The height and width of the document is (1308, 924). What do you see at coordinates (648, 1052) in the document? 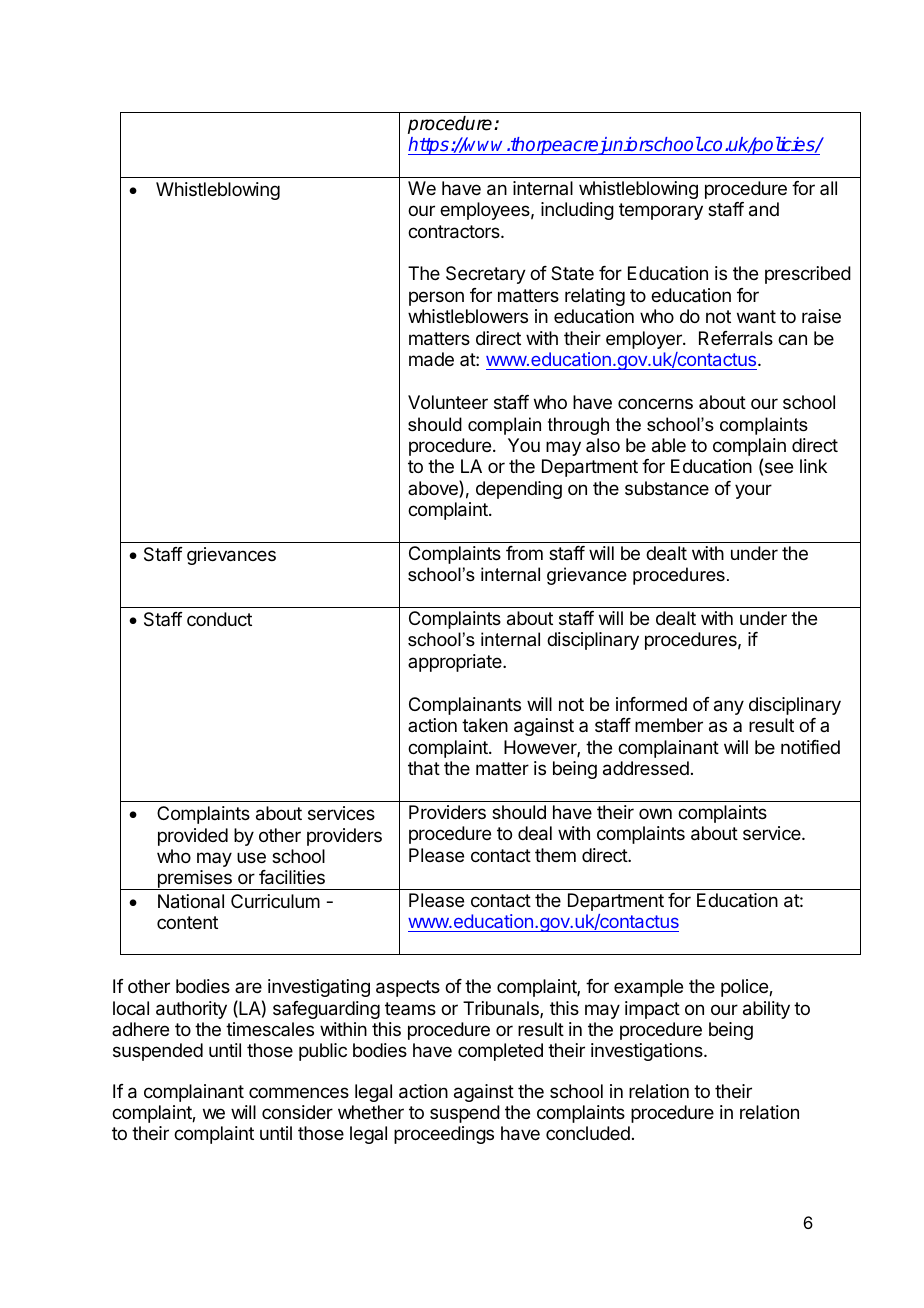
I see `investigations` at bounding box center [648, 1052].
